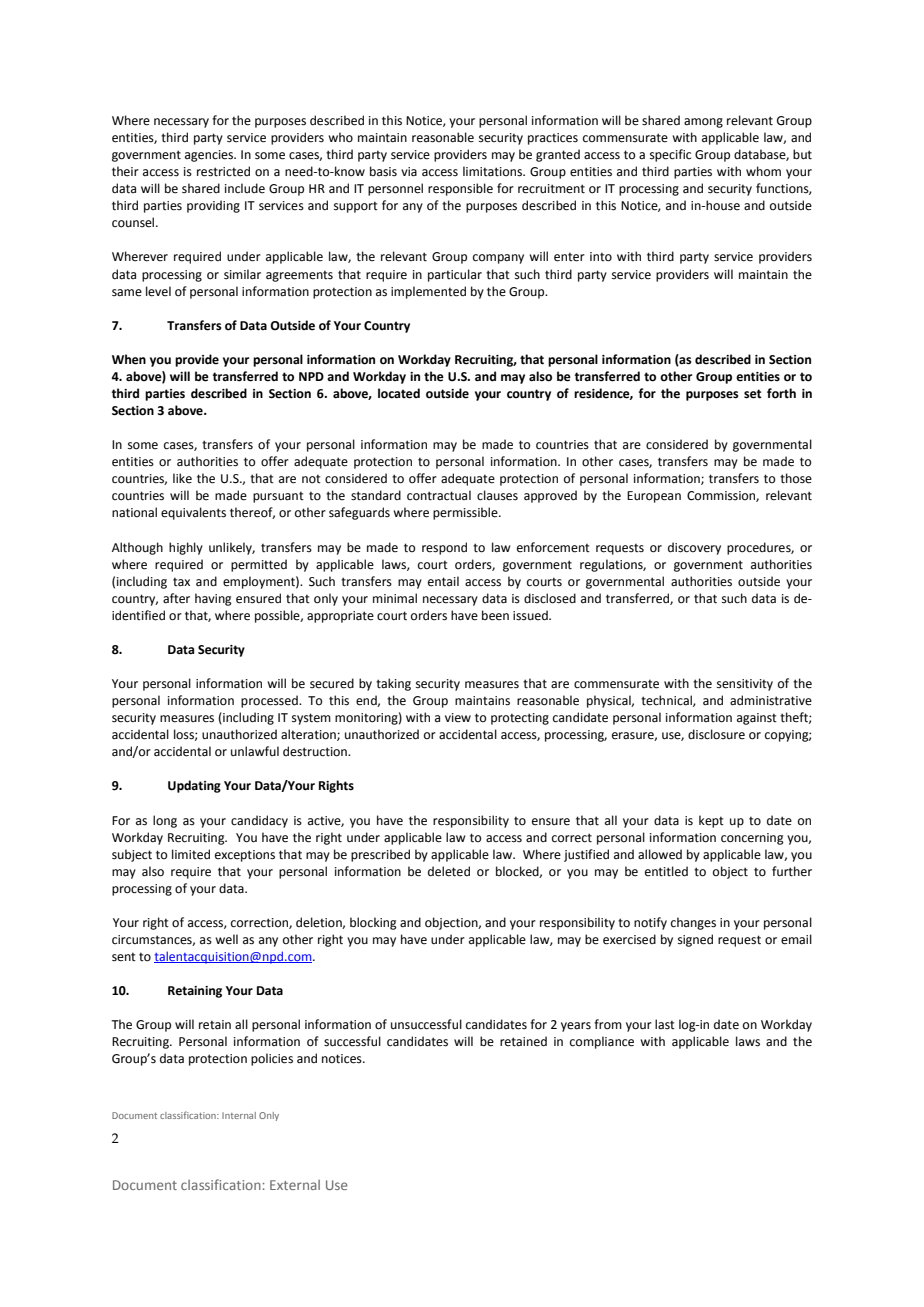  I want to click on agencies, so click(210, 156).
